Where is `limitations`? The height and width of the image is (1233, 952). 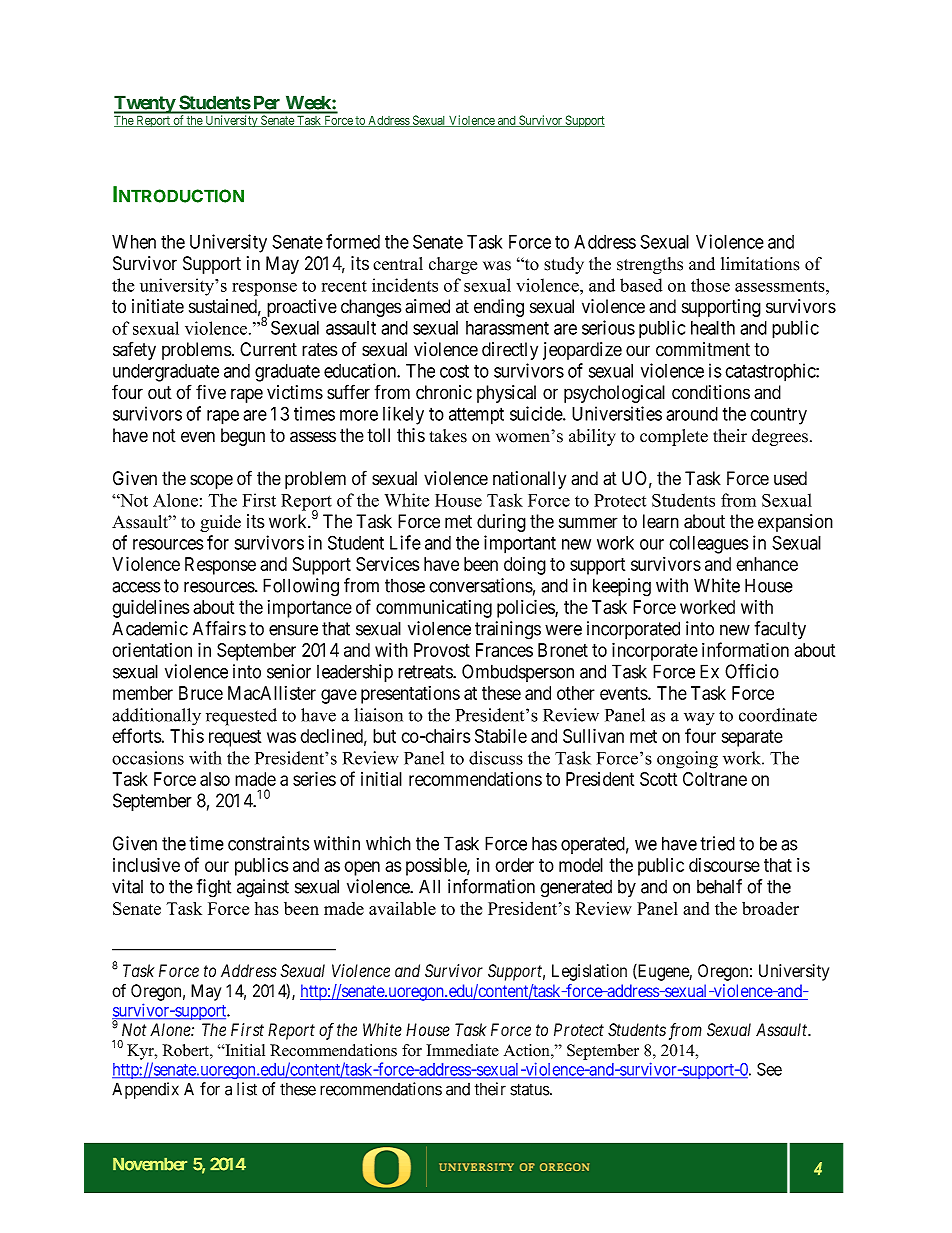 limitations is located at coordinates (760, 264).
